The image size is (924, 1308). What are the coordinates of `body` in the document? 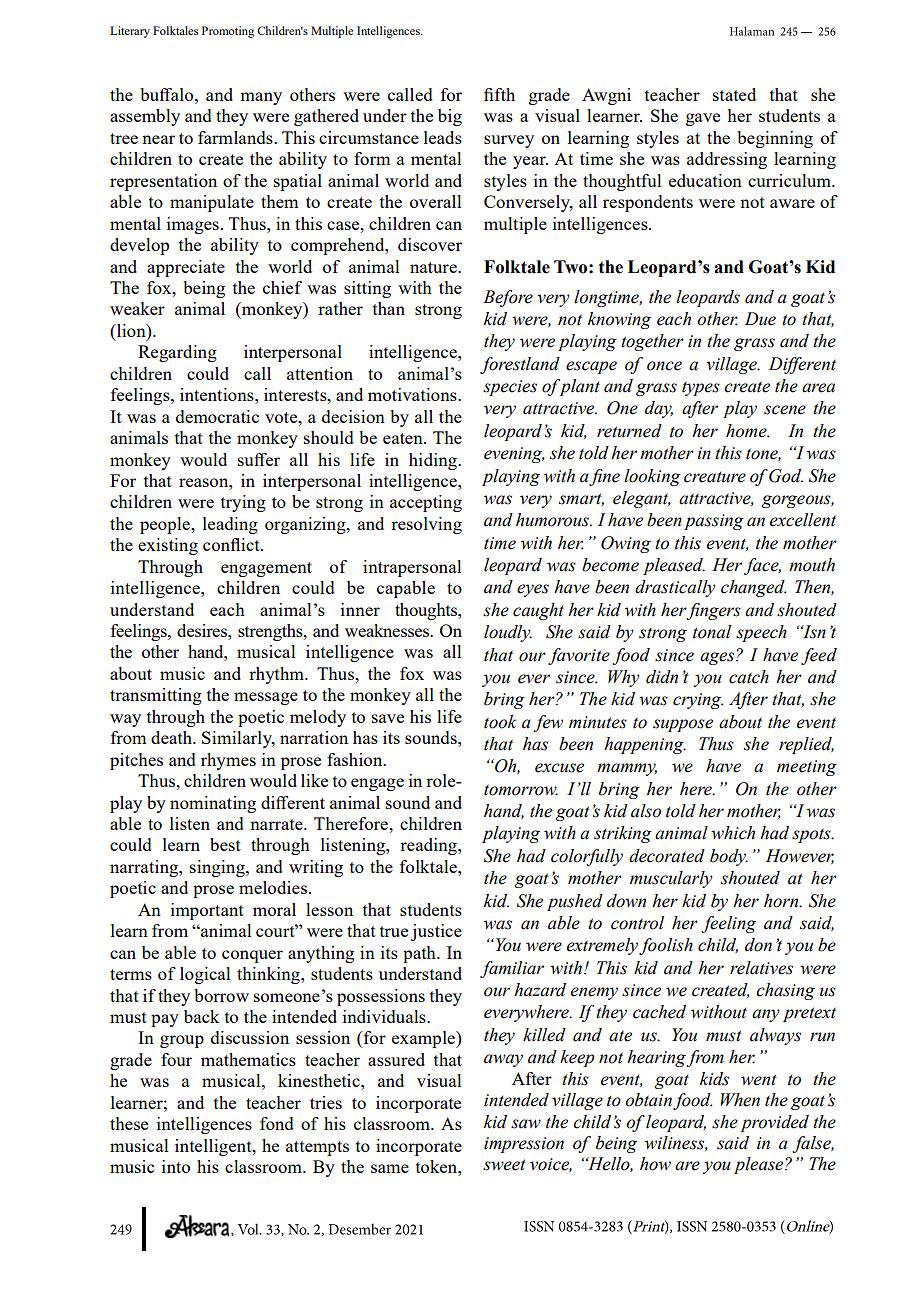 It's located at (729, 857).
